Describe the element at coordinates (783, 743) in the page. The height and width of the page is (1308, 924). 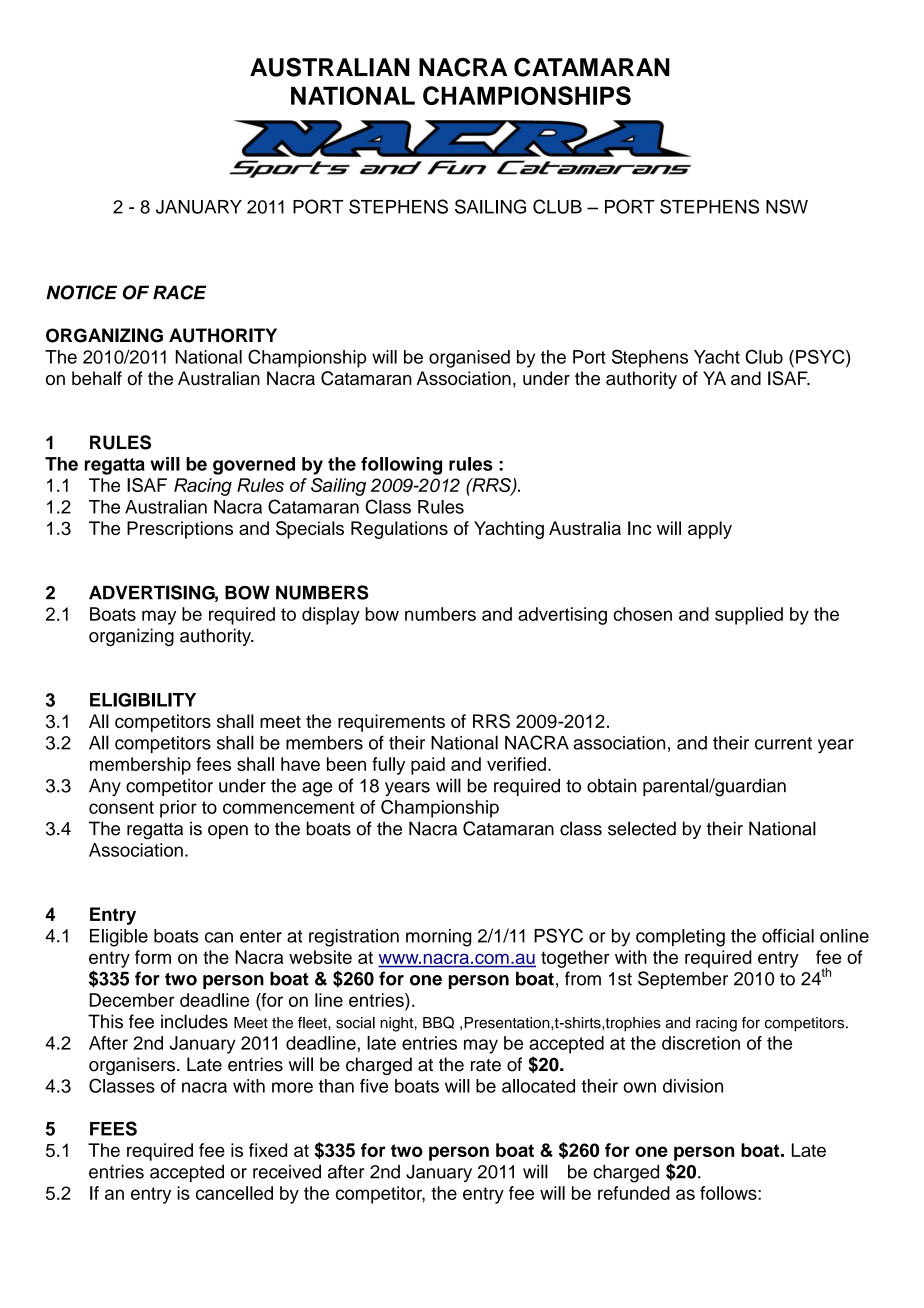
I see `current` at that location.
